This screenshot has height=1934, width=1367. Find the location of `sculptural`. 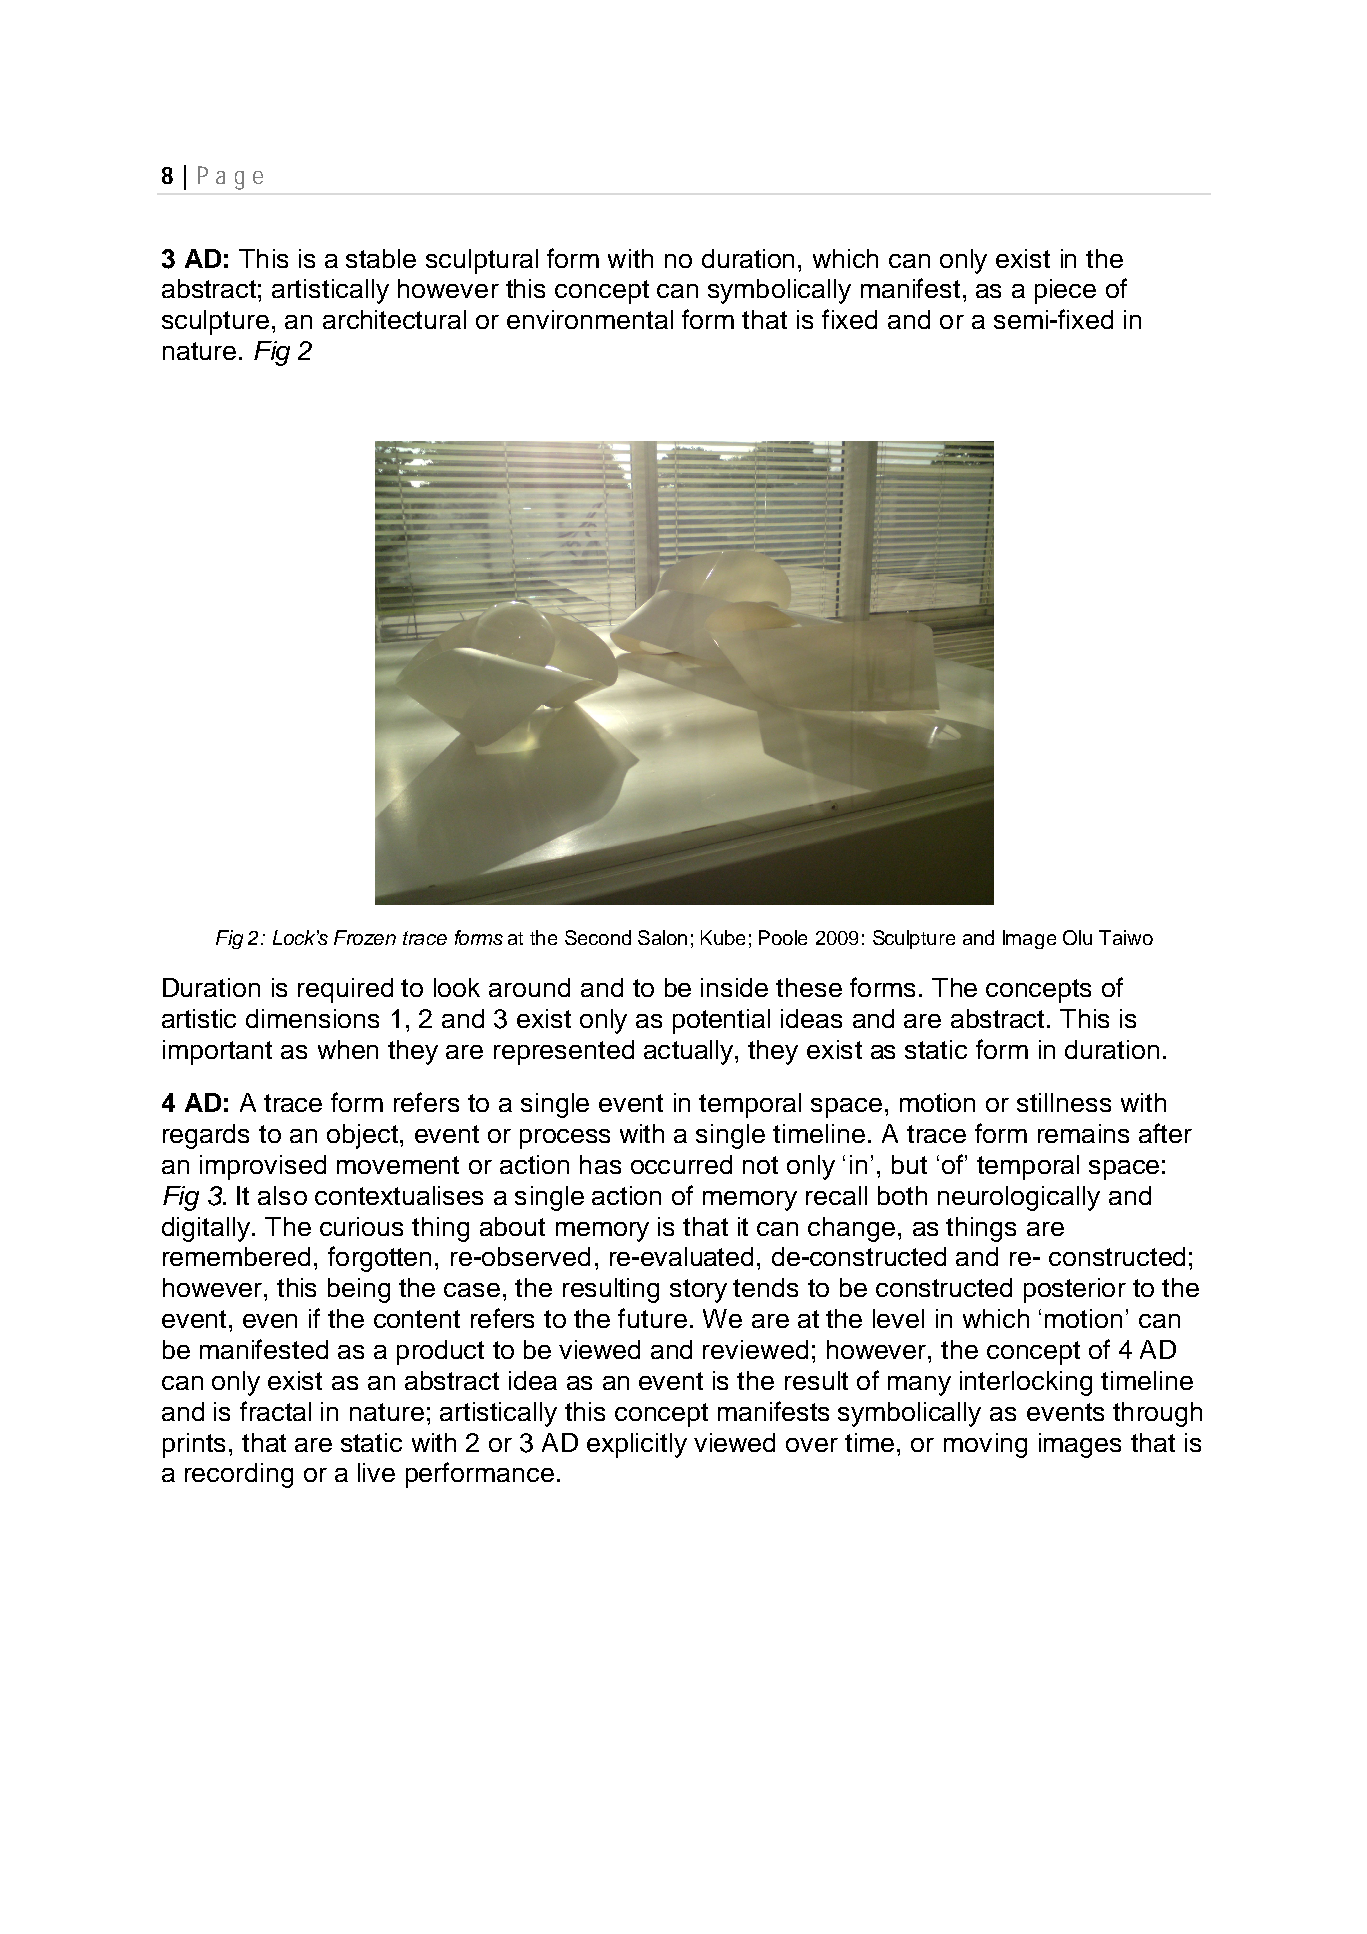

sculptural is located at coordinates (482, 261).
